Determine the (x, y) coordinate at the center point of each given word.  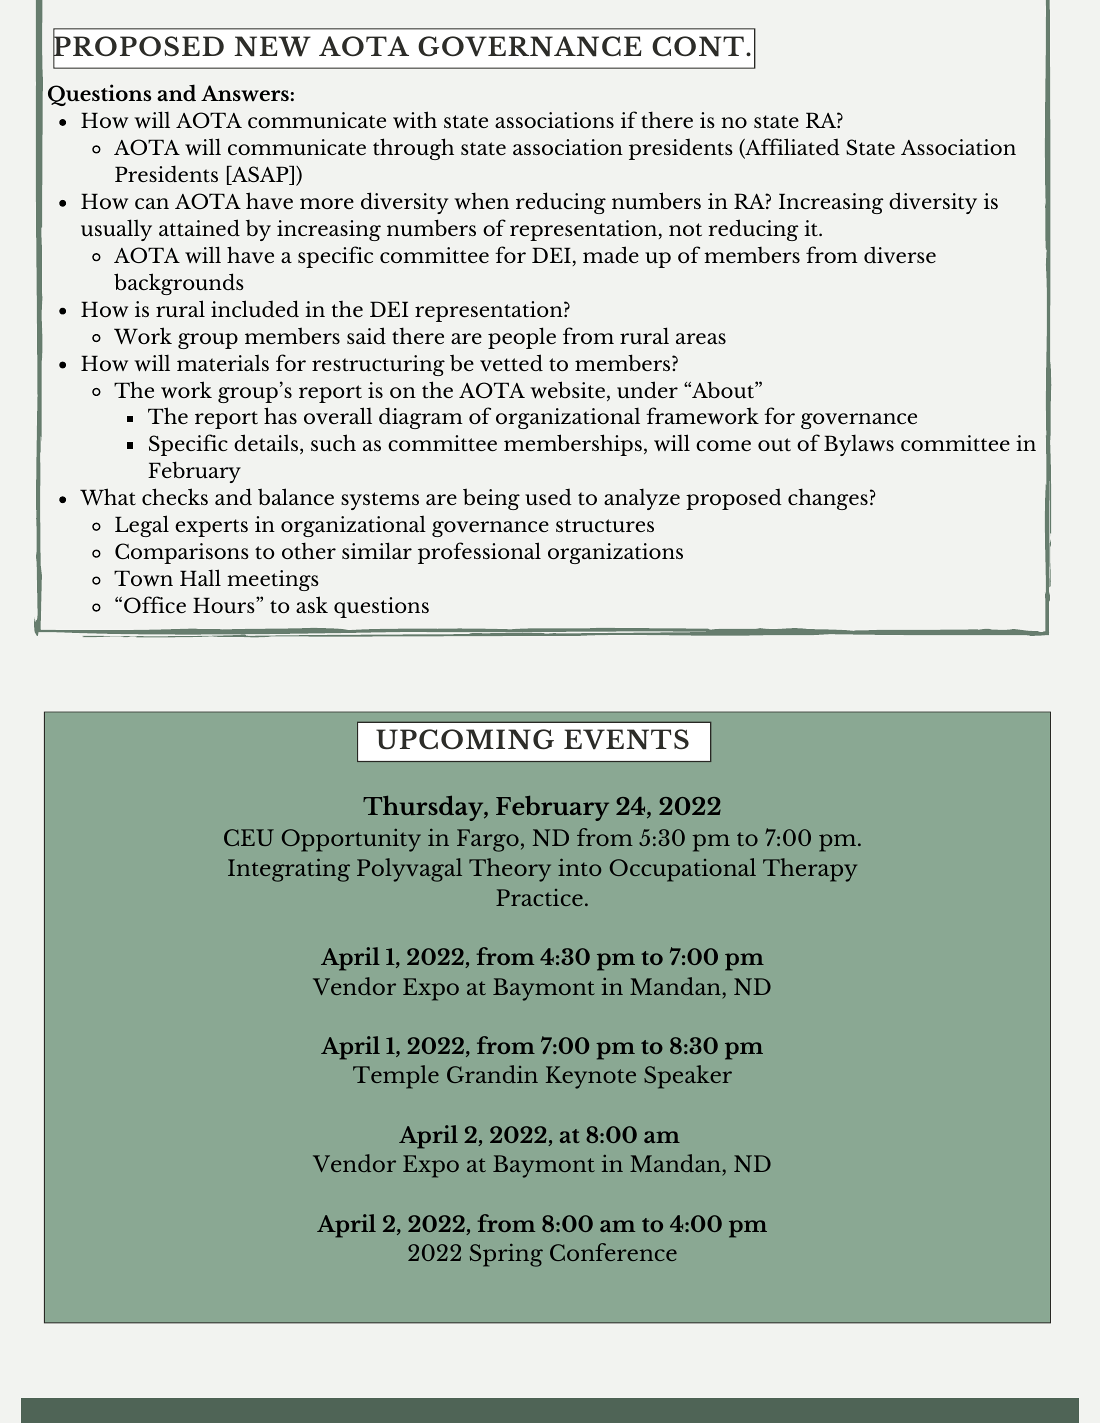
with (415, 119)
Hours (225, 605)
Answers (245, 93)
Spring (506, 1255)
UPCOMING (465, 739)
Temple (396, 1077)
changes (828, 499)
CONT (698, 46)
